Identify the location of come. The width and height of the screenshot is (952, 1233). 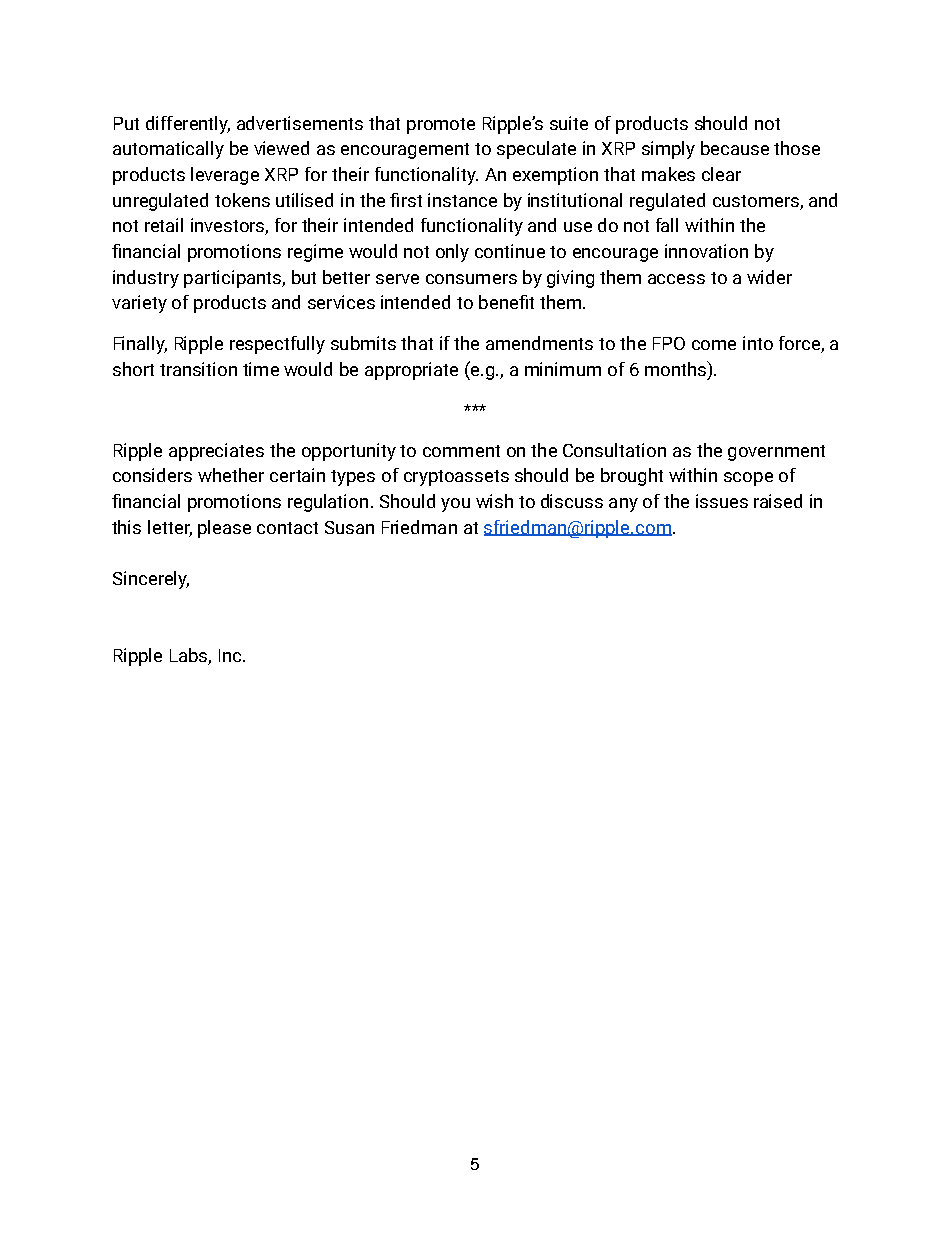
(714, 345).
